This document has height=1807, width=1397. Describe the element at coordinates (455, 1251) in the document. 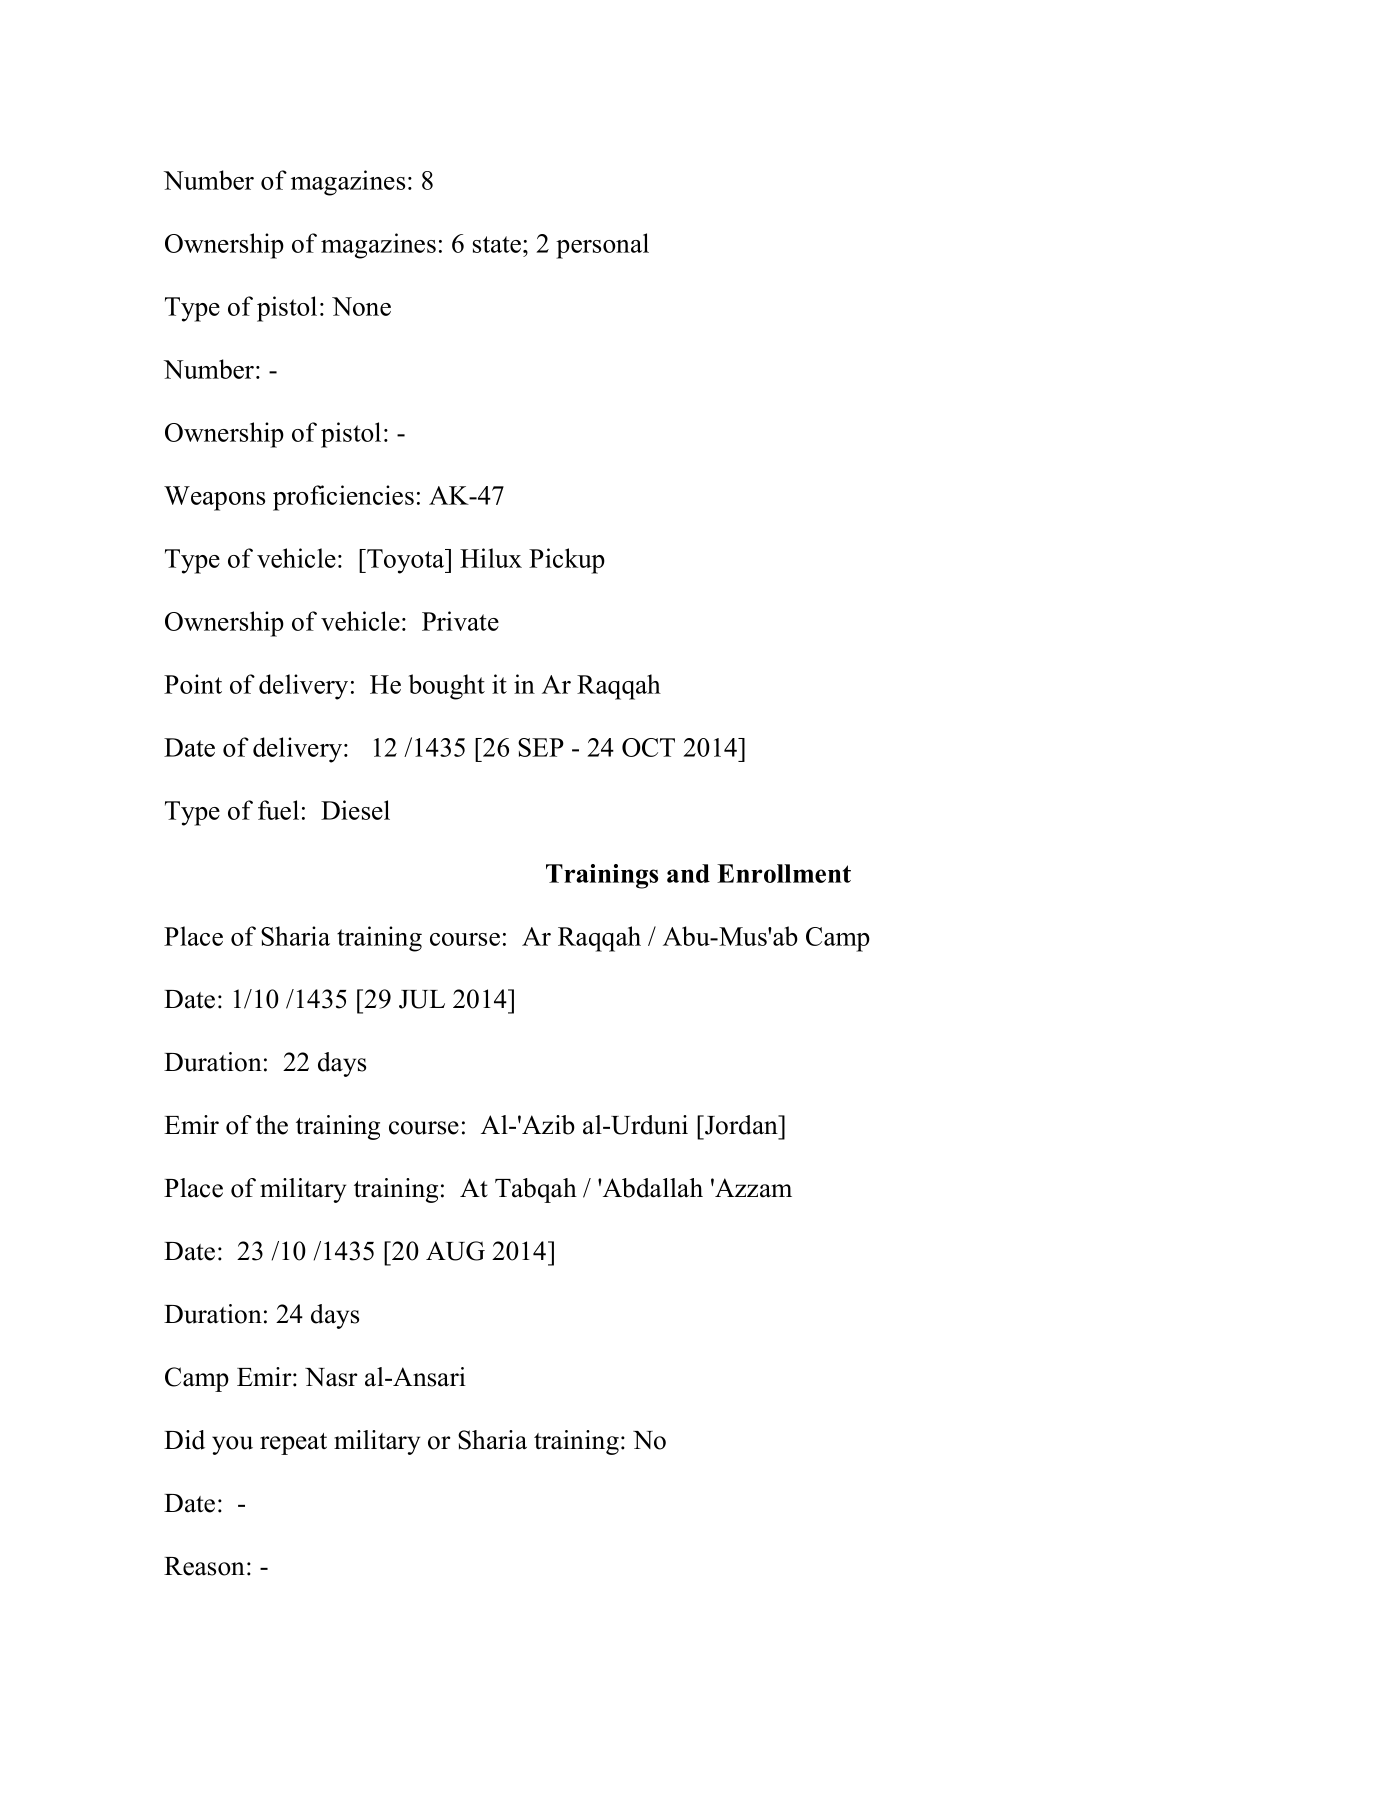

I see `AUG` at that location.
